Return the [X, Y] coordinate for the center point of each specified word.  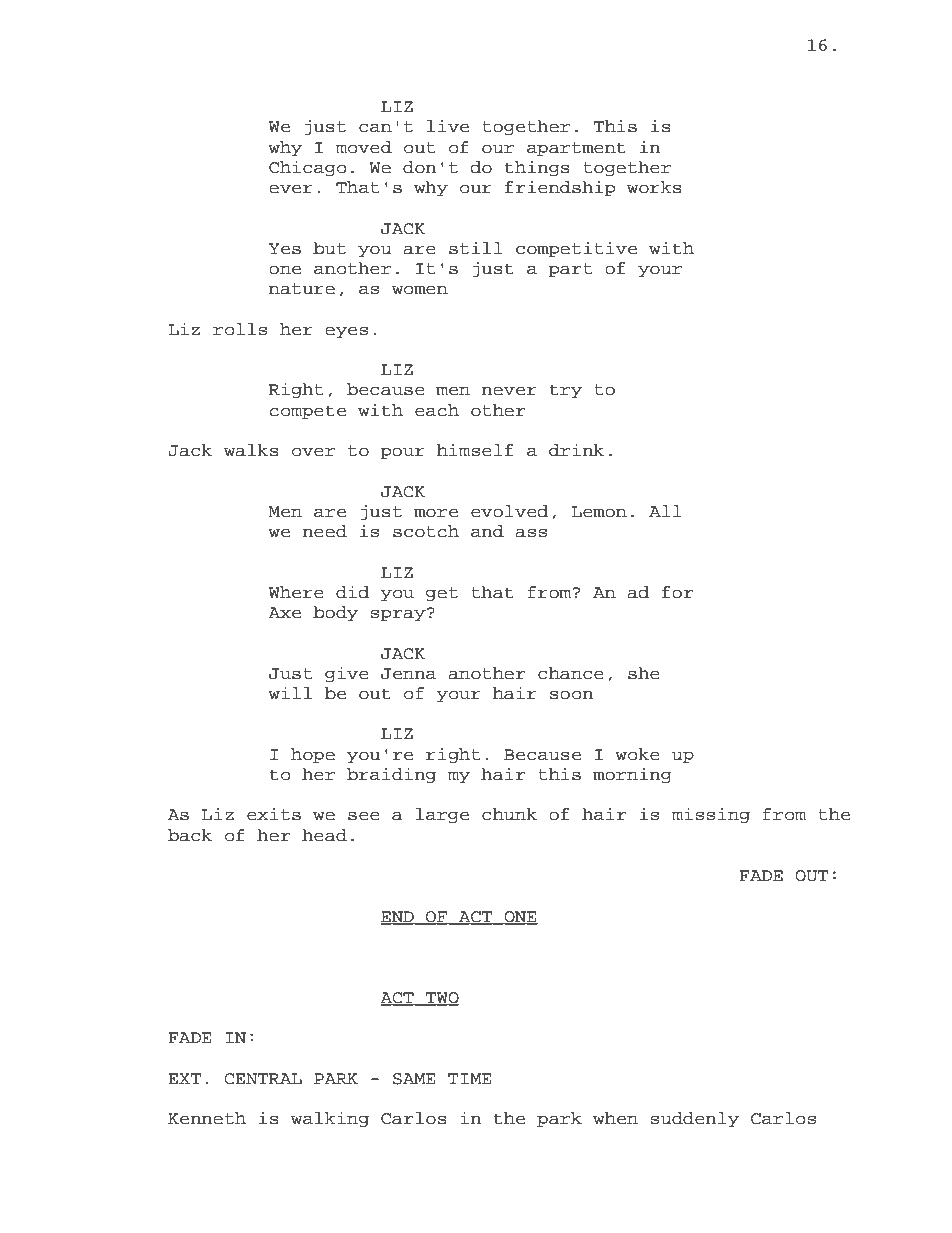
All [665, 511]
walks [251, 450]
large [442, 815]
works [654, 187]
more [436, 513]
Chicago [307, 168]
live [448, 126]
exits [274, 814]
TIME [469, 1078]
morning [632, 775]
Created [229, 1200]
